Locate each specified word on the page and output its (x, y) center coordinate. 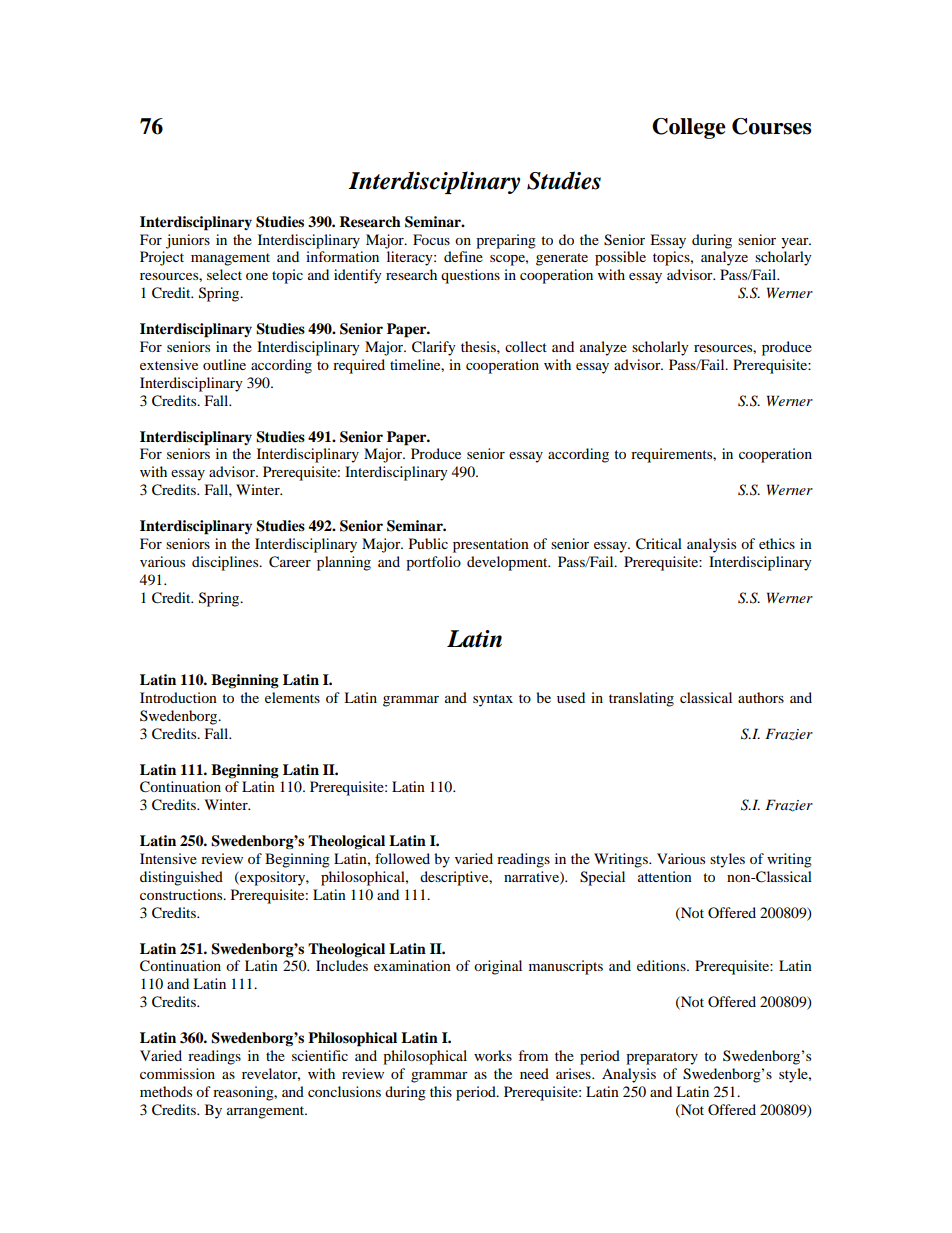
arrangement (267, 1112)
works (493, 1055)
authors (761, 697)
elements (292, 697)
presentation (491, 545)
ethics (777, 543)
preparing (506, 241)
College (689, 128)
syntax (493, 700)
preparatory (662, 1058)
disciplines (226, 563)
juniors (188, 241)
